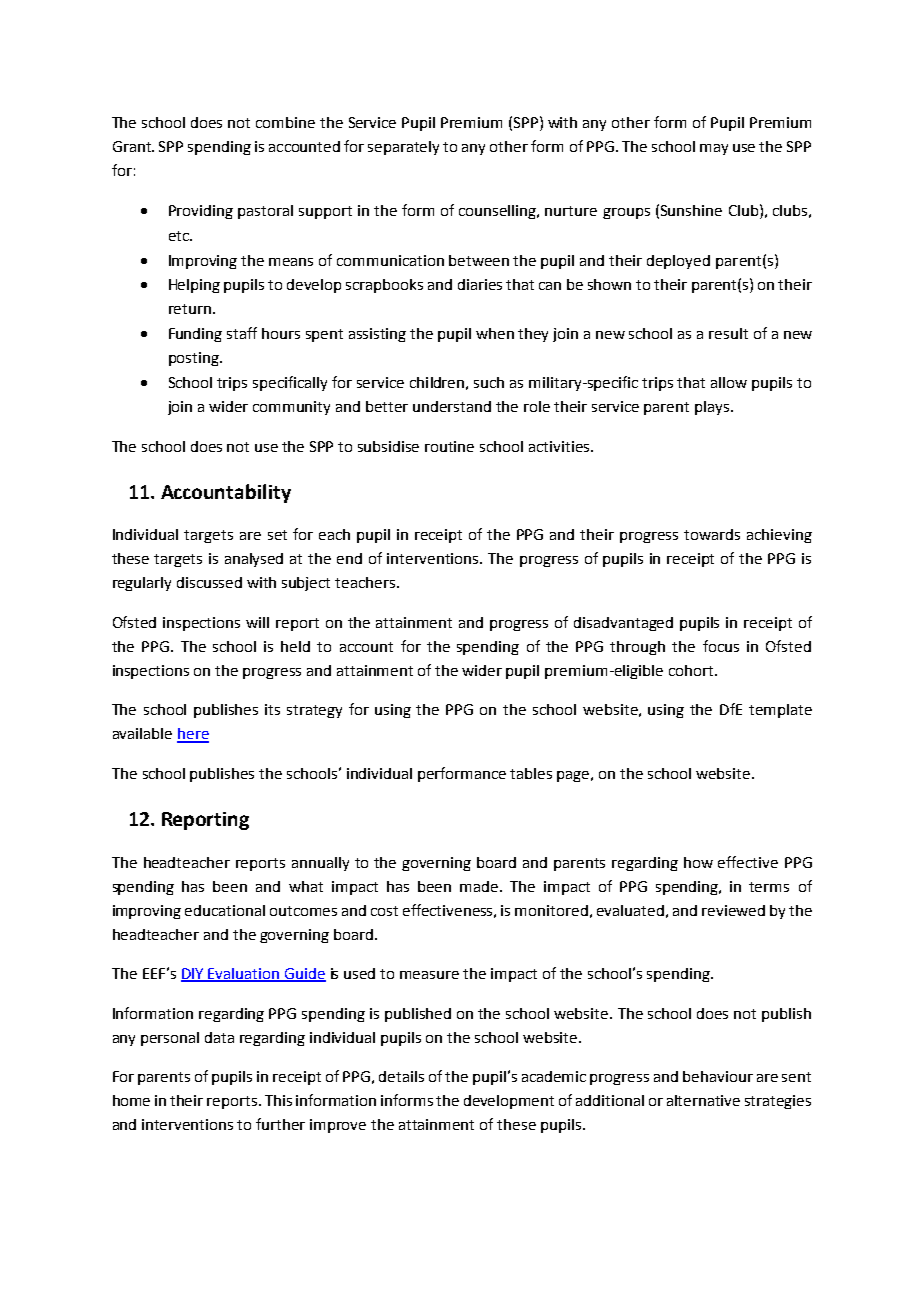  Describe the element at coordinates (401, 1076) in the screenshot. I see `details` at that location.
